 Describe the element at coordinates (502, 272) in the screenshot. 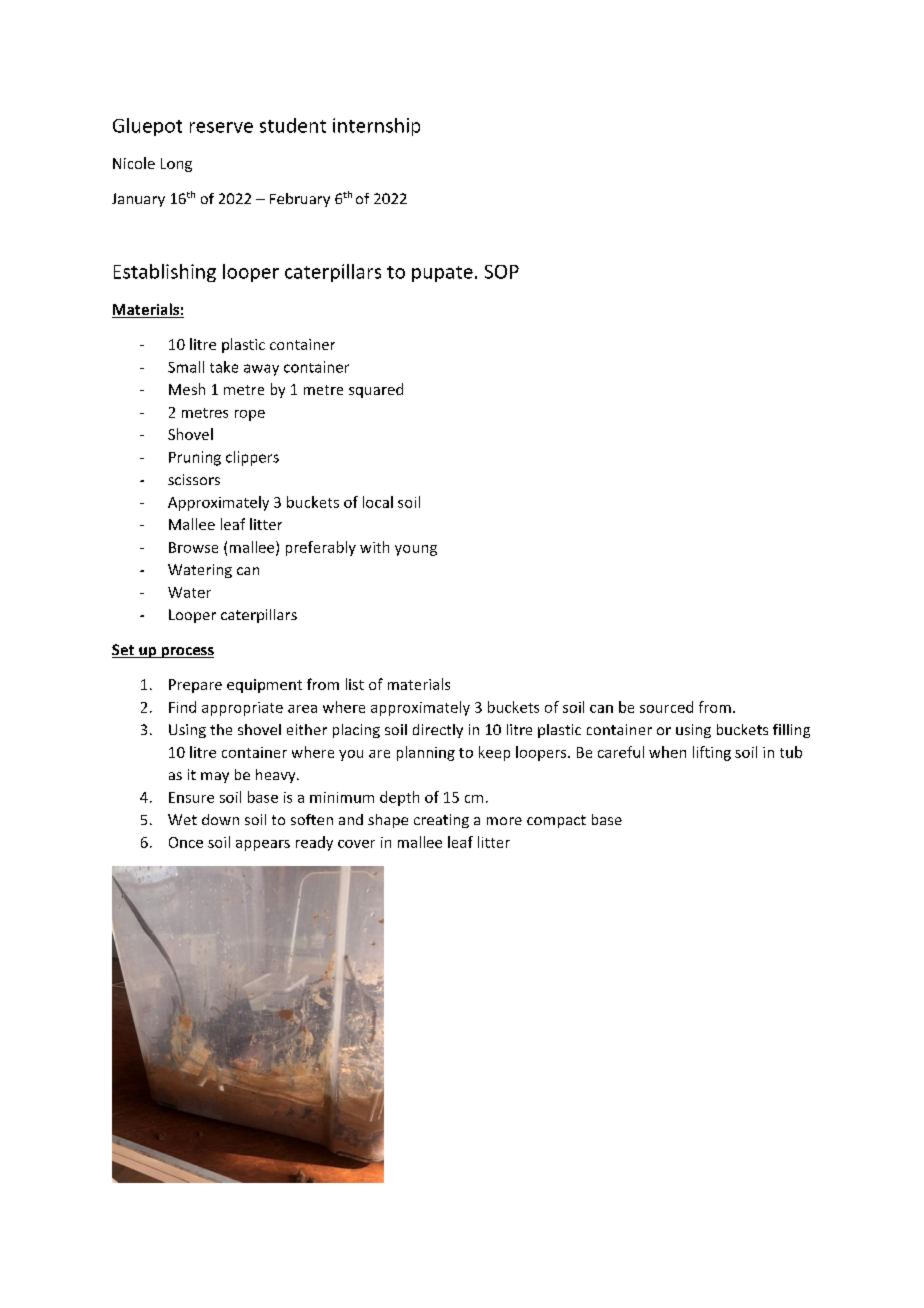

I see `SOP` at that location.
